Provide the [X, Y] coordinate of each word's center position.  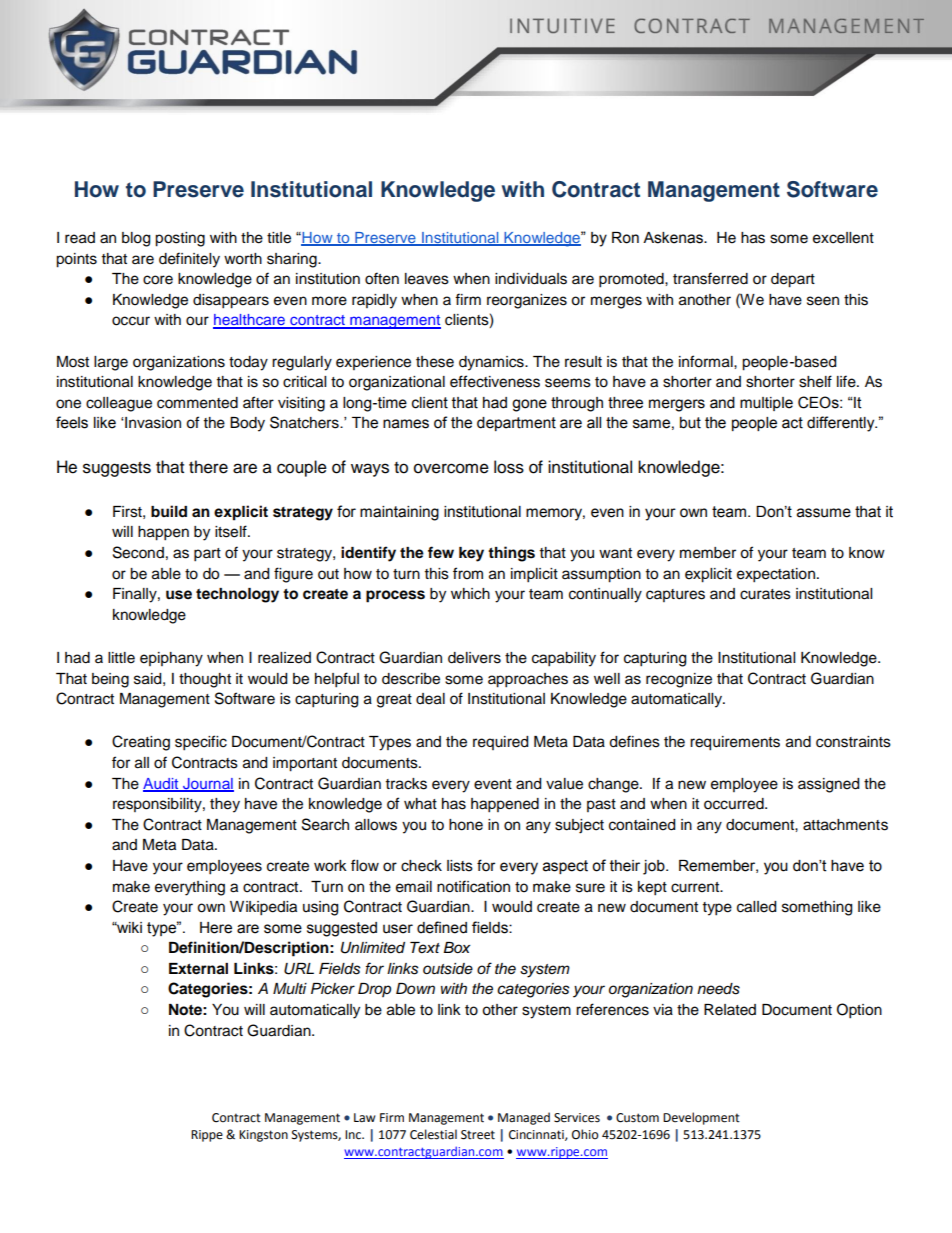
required [500, 743]
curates [765, 594]
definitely [189, 260]
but [690, 423]
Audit [162, 784]
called [756, 907]
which [470, 594]
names [406, 424]
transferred [710, 278]
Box [456, 947]
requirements [735, 743]
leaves [427, 279]
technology [237, 595]
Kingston [263, 1136]
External [198, 969]
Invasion [152, 423]
